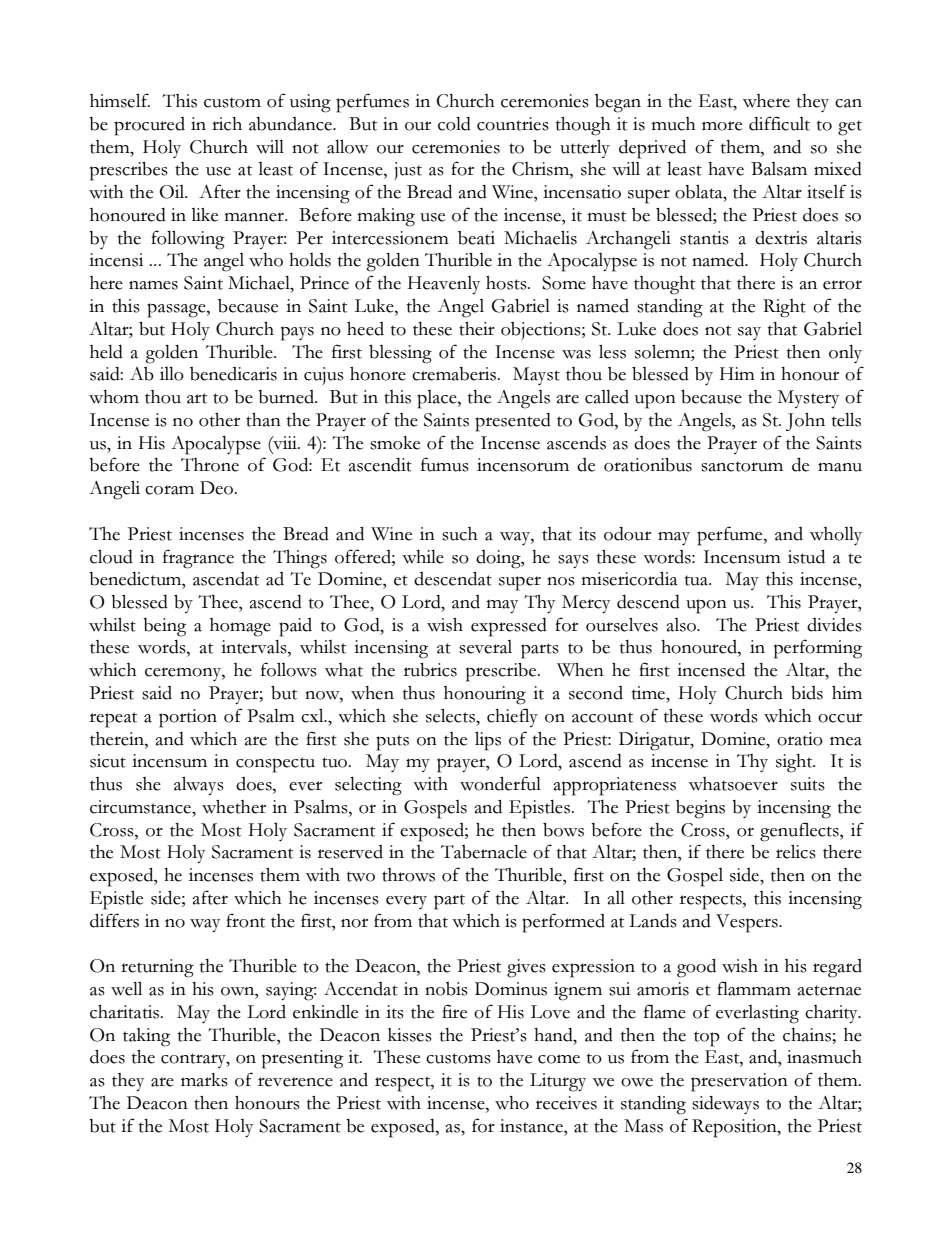 The height and width of the screenshot is (1233, 952). What do you see at coordinates (169, 490) in the screenshot?
I see `coram` at bounding box center [169, 490].
